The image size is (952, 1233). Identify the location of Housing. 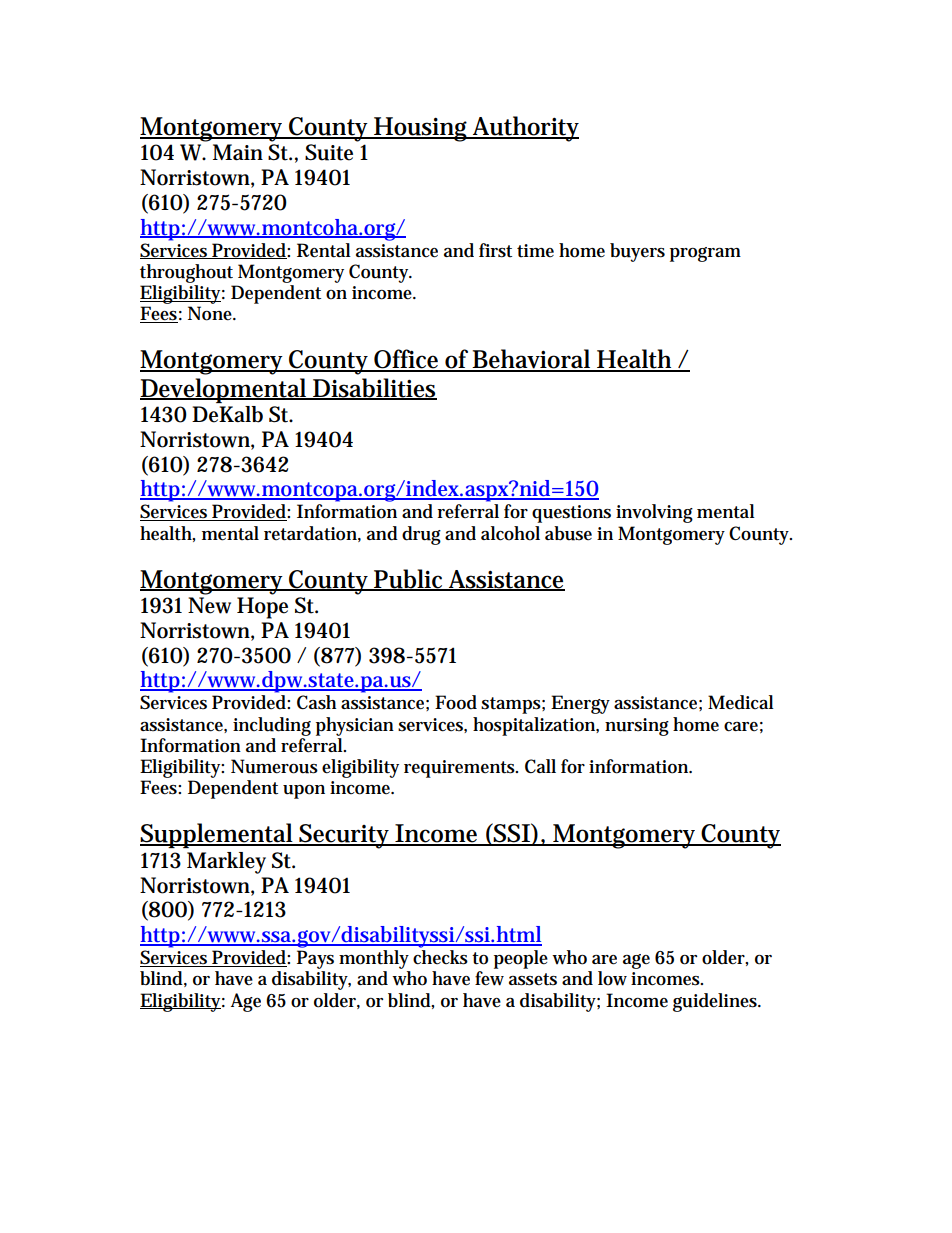
(421, 129).
